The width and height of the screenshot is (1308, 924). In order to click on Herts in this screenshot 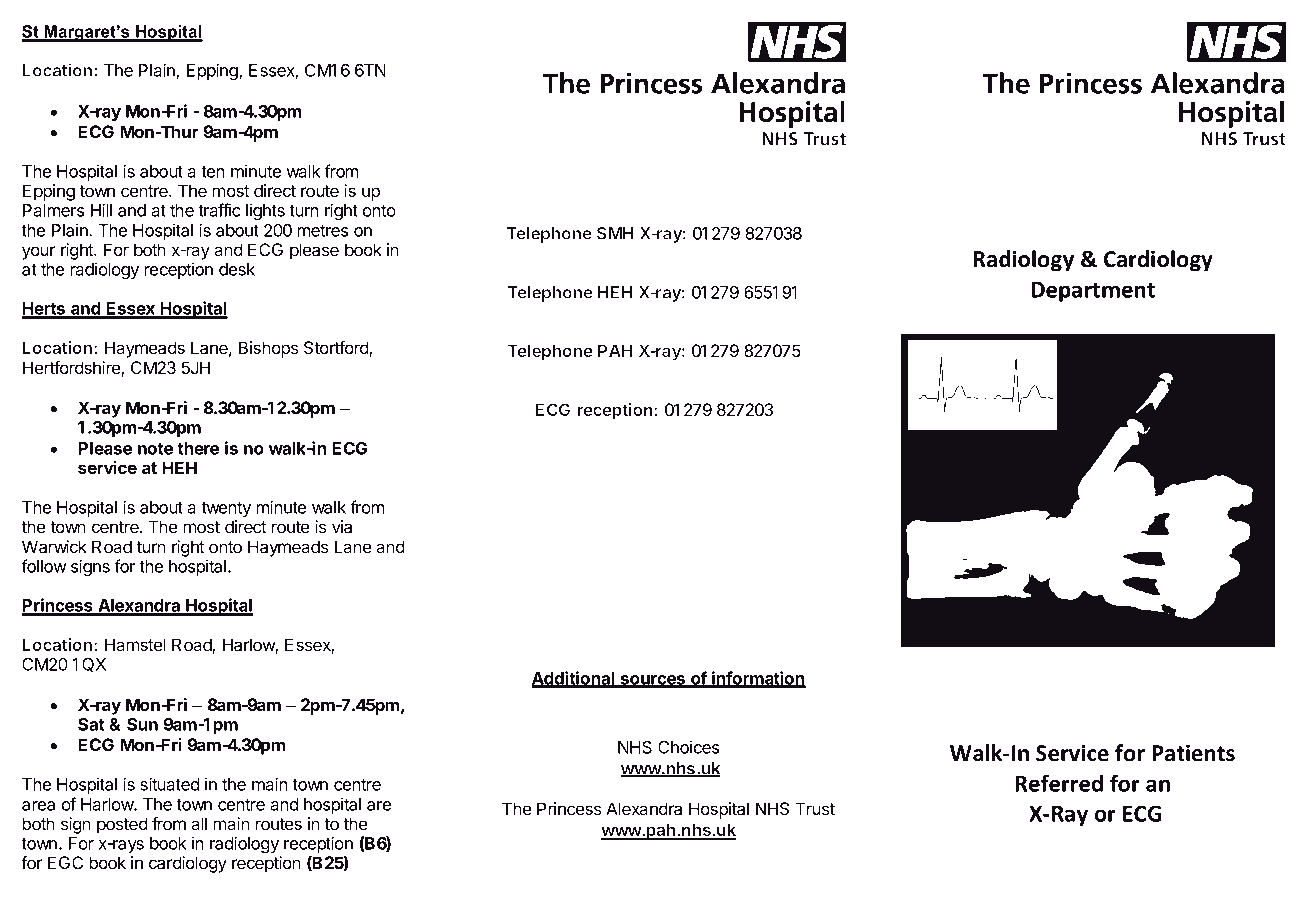, I will do `click(45, 310)`.
